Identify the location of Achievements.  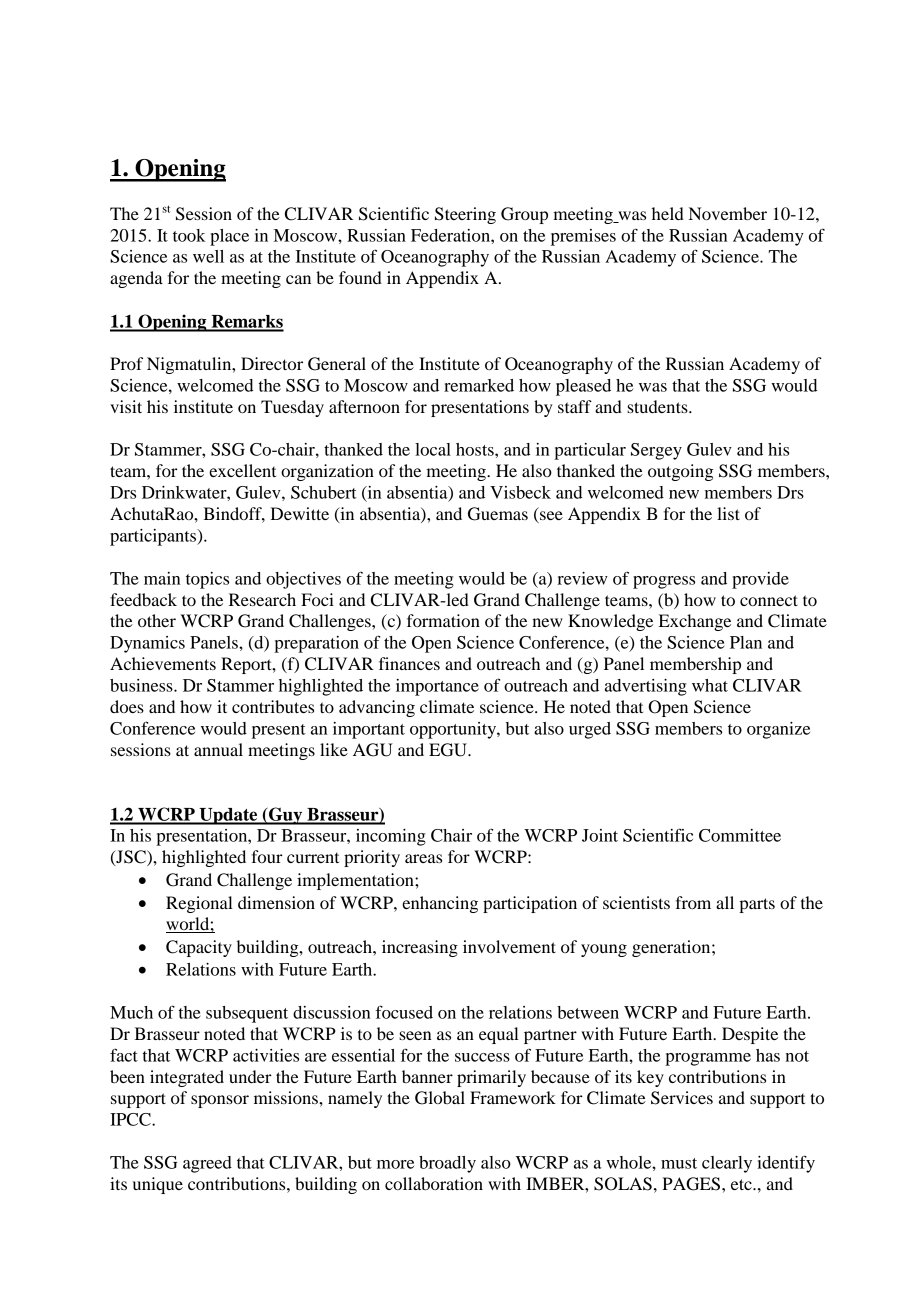
(163, 663).
